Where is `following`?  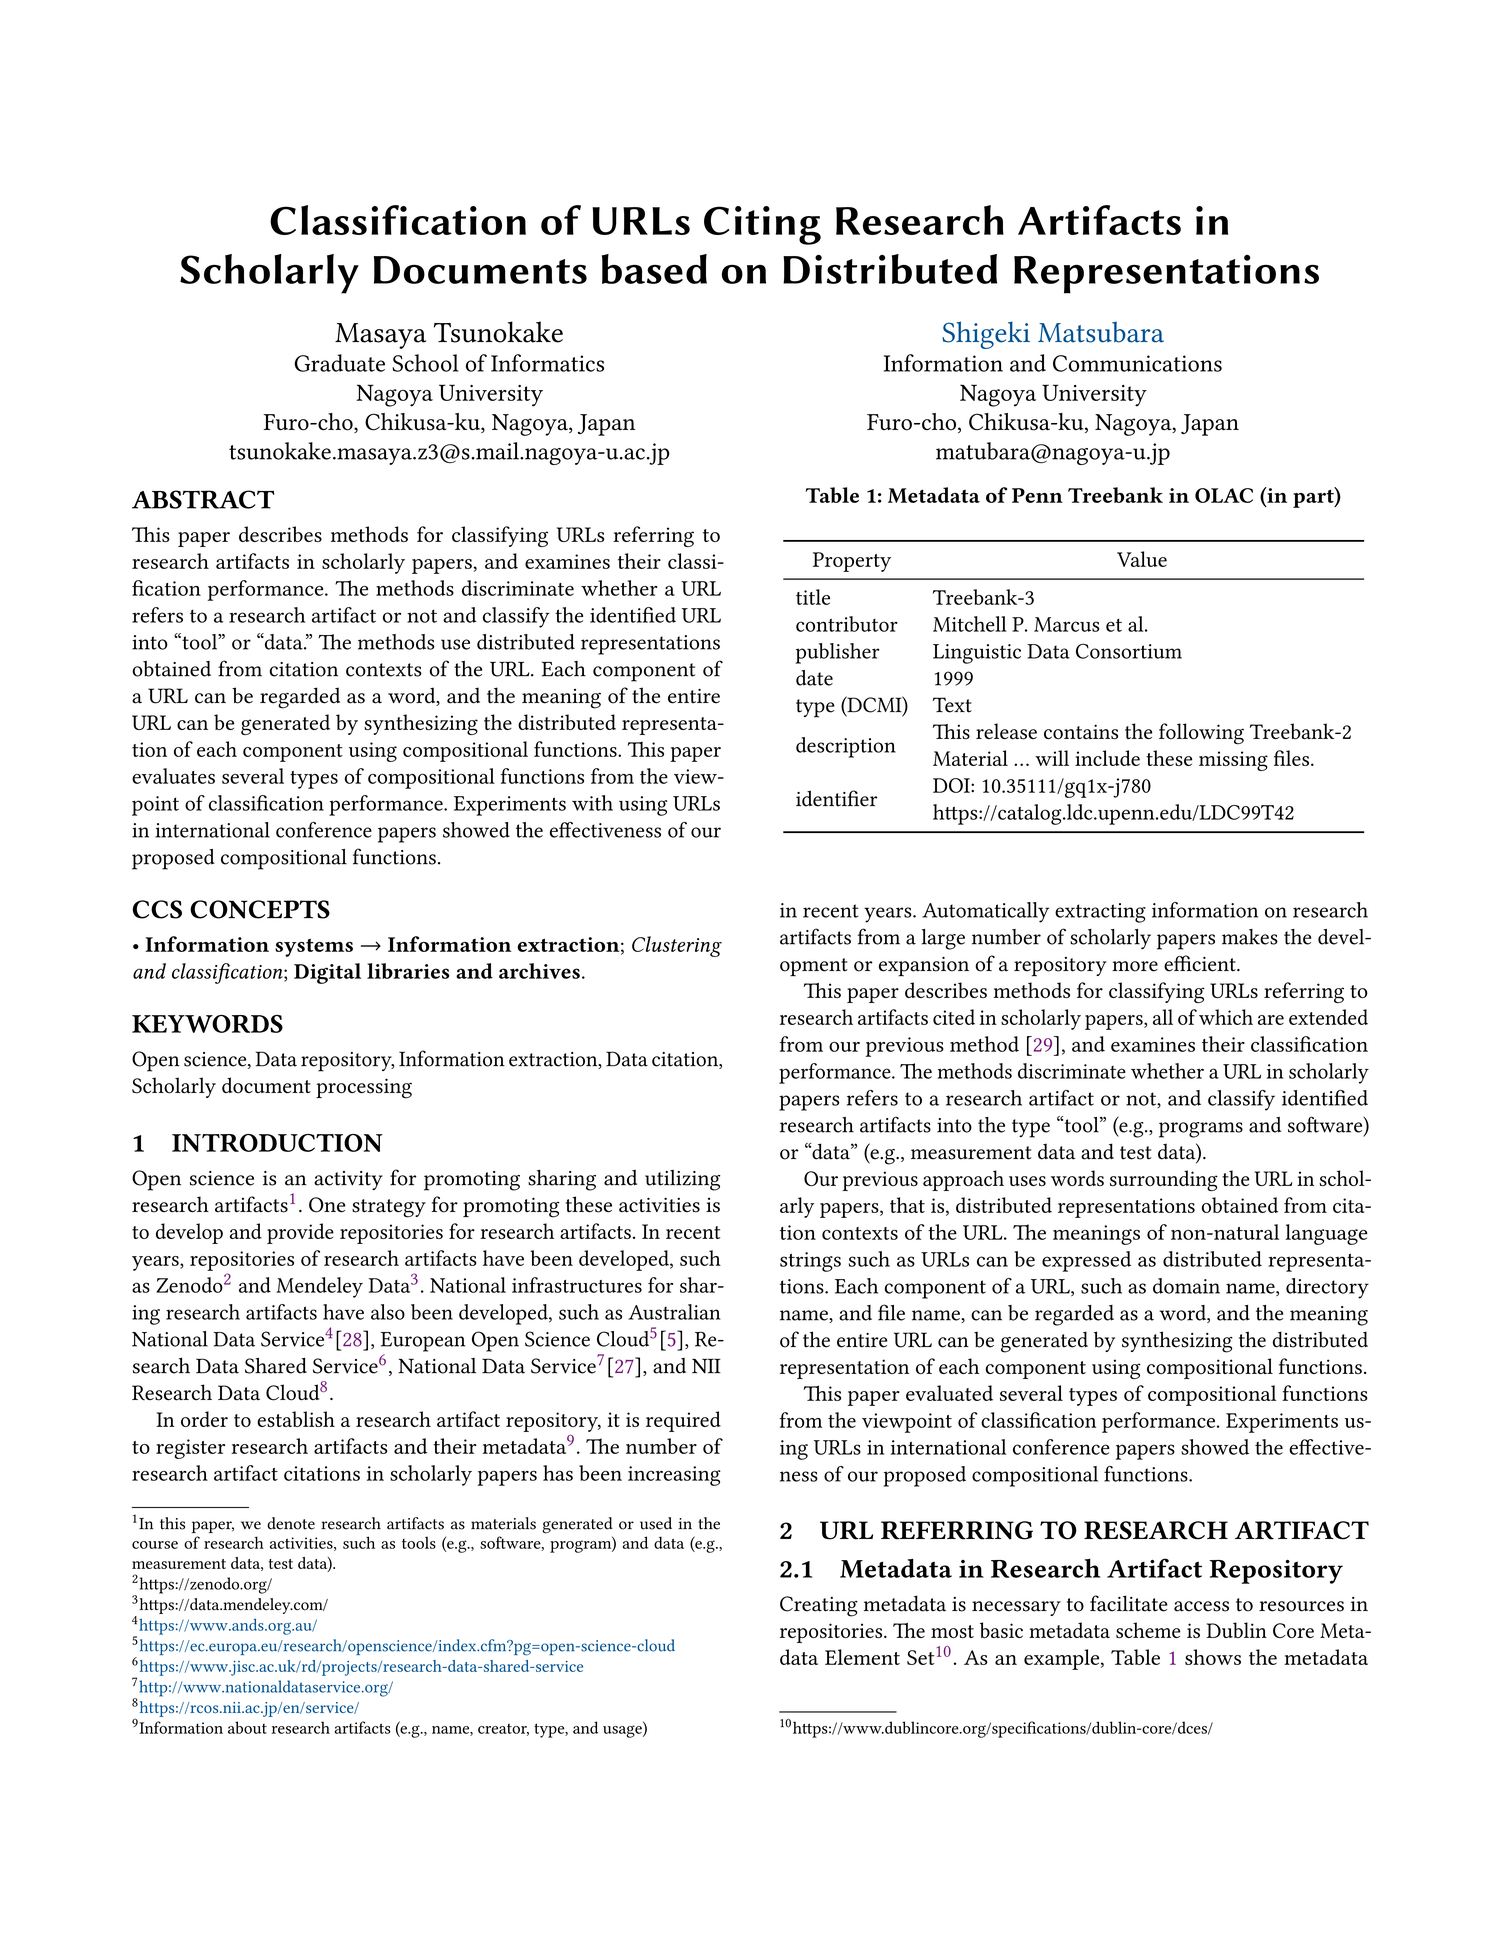 following is located at coordinates (1201, 734).
